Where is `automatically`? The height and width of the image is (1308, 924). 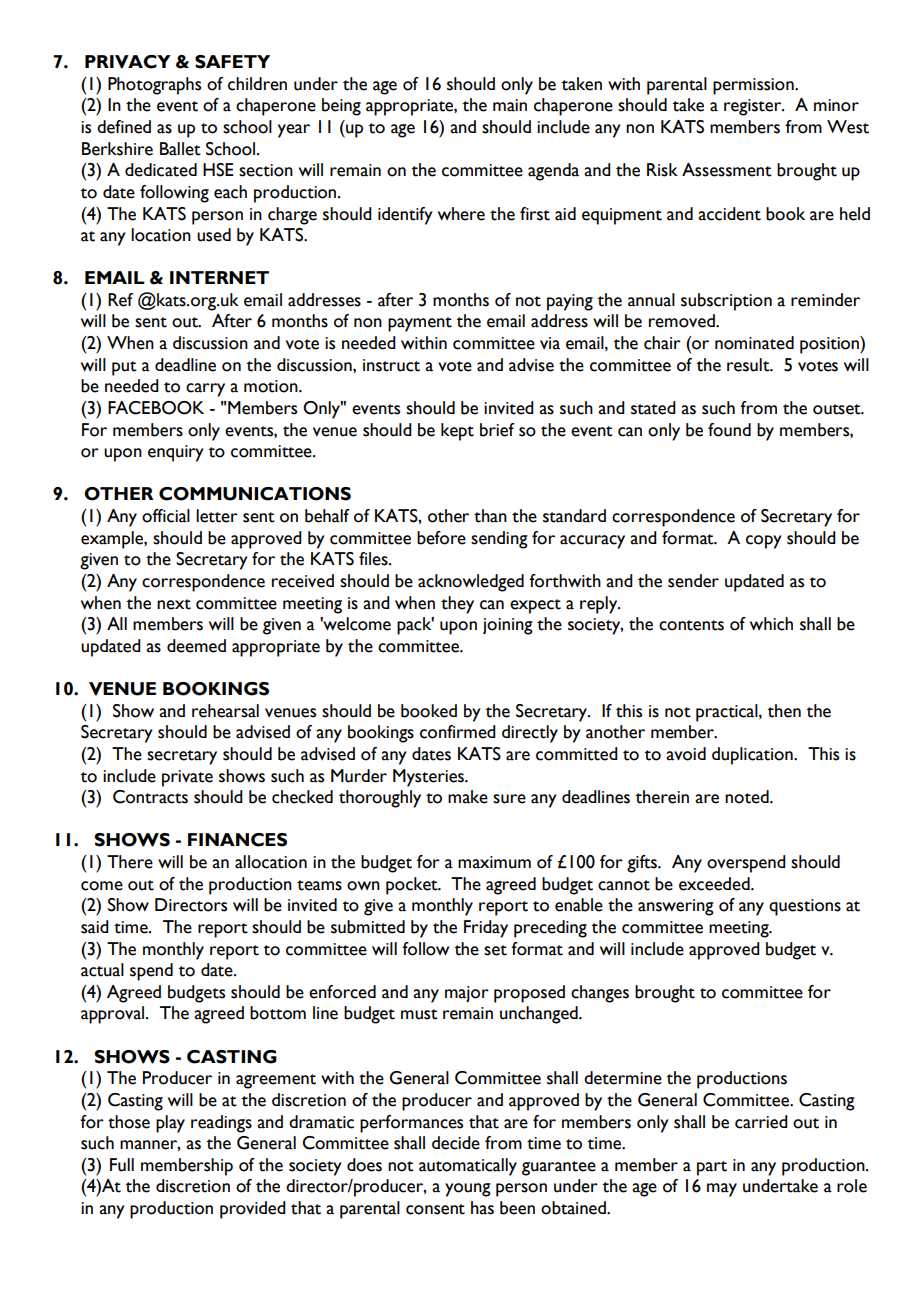 automatically is located at coordinates (468, 1167).
